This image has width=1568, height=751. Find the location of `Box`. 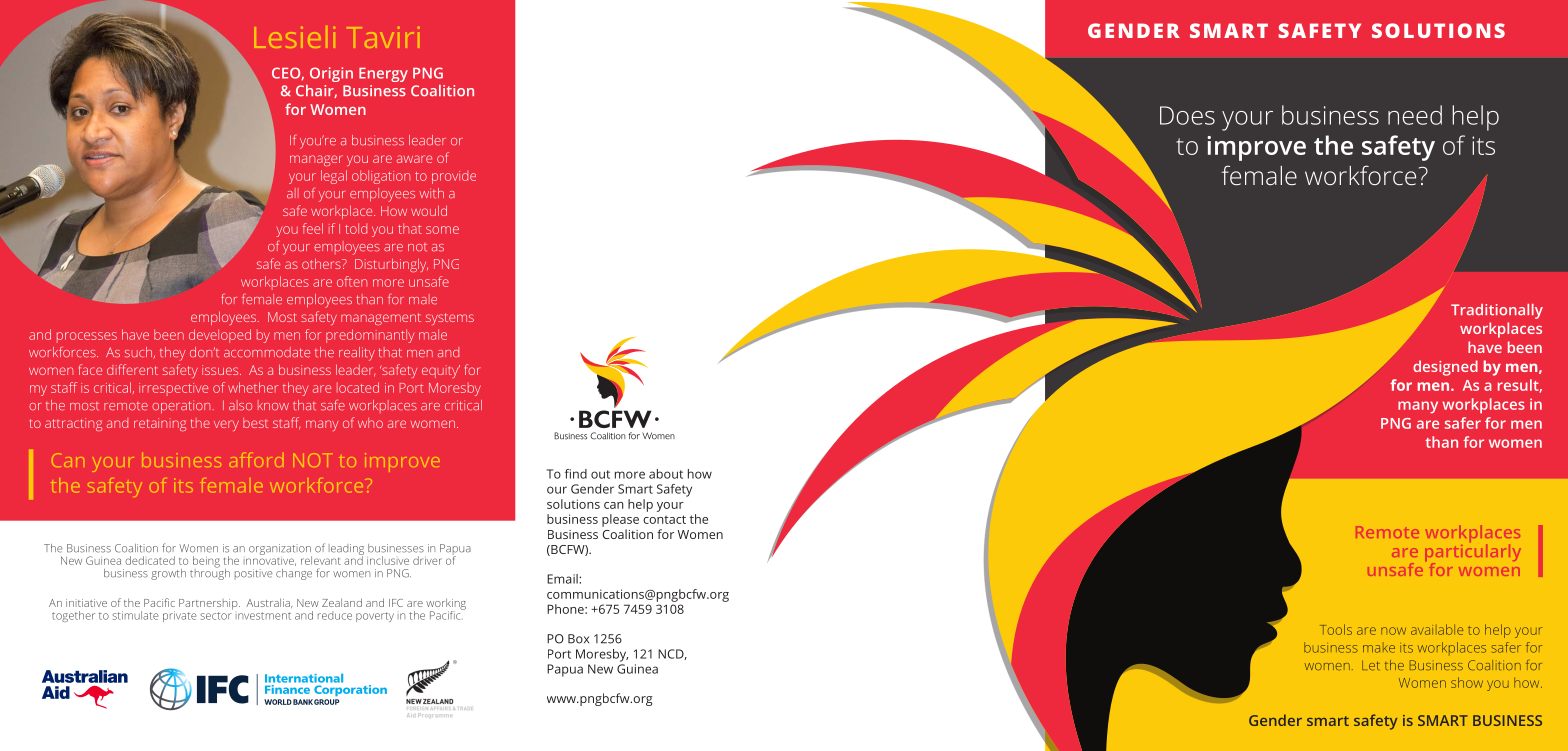

Box is located at coordinates (578, 639).
